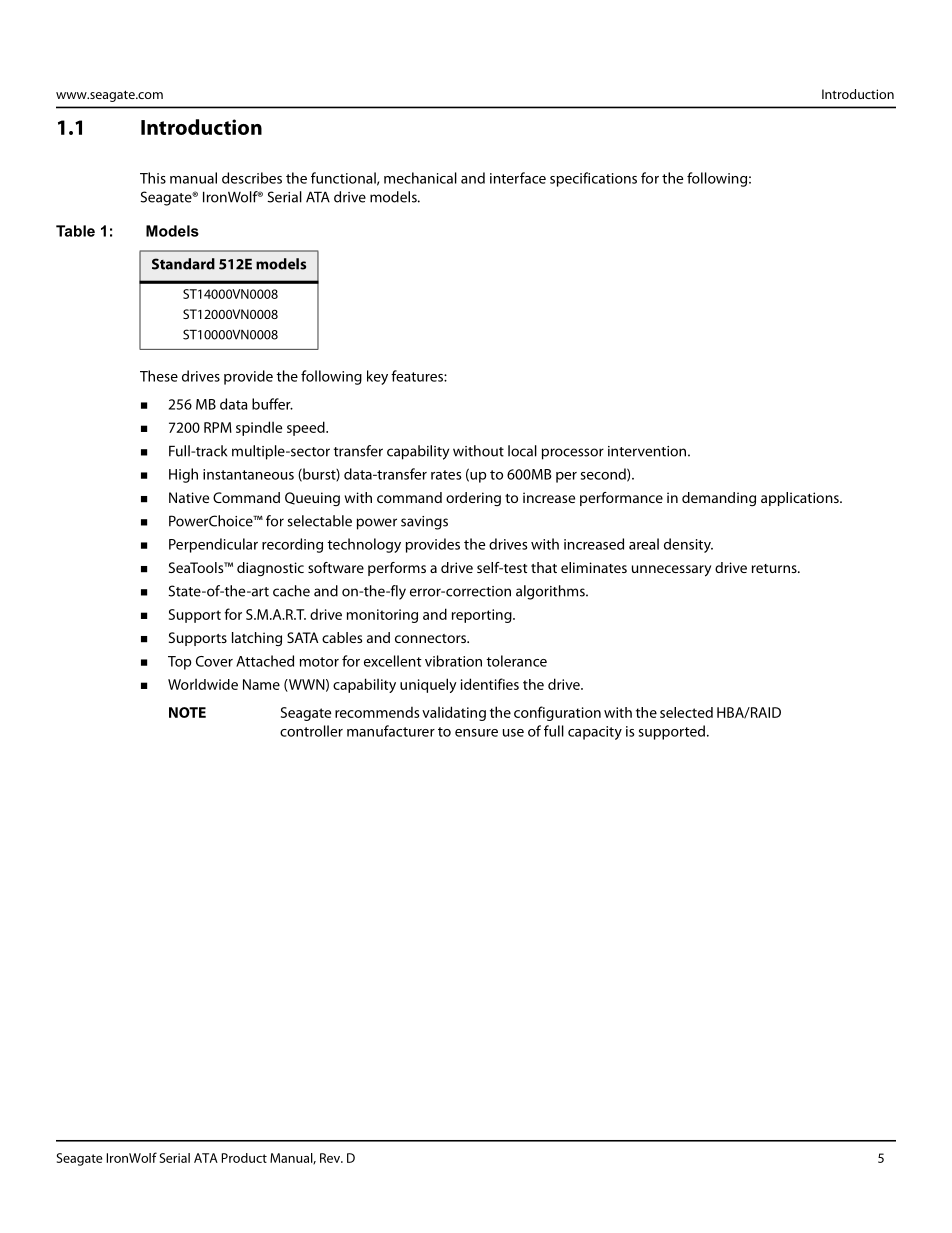 The height and width of the page is (1233, 952). What do you see at coordinates (473, 499) in the page?
I see `ordering` at bounding box center [473, 499].
